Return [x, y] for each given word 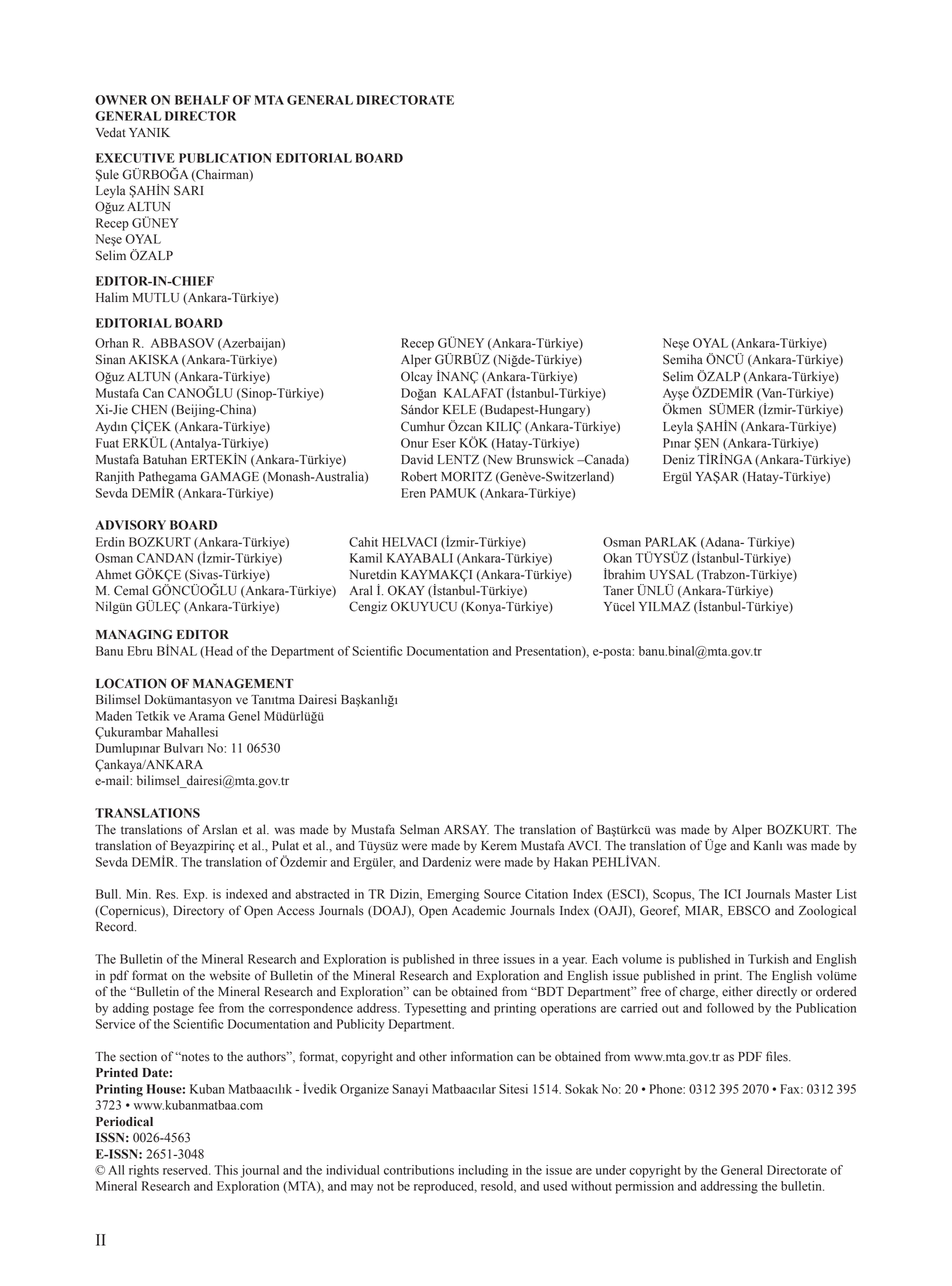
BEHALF [202, 100]
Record [116, 926]
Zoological [827, 911]
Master [813, 894]
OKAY [406, 590]
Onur [415, 443]
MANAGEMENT [243, 683]
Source [502, 894]
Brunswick [545, 459]
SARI [188, 190]
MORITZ [466, 476]
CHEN [149, 409]
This [226, 1170]
